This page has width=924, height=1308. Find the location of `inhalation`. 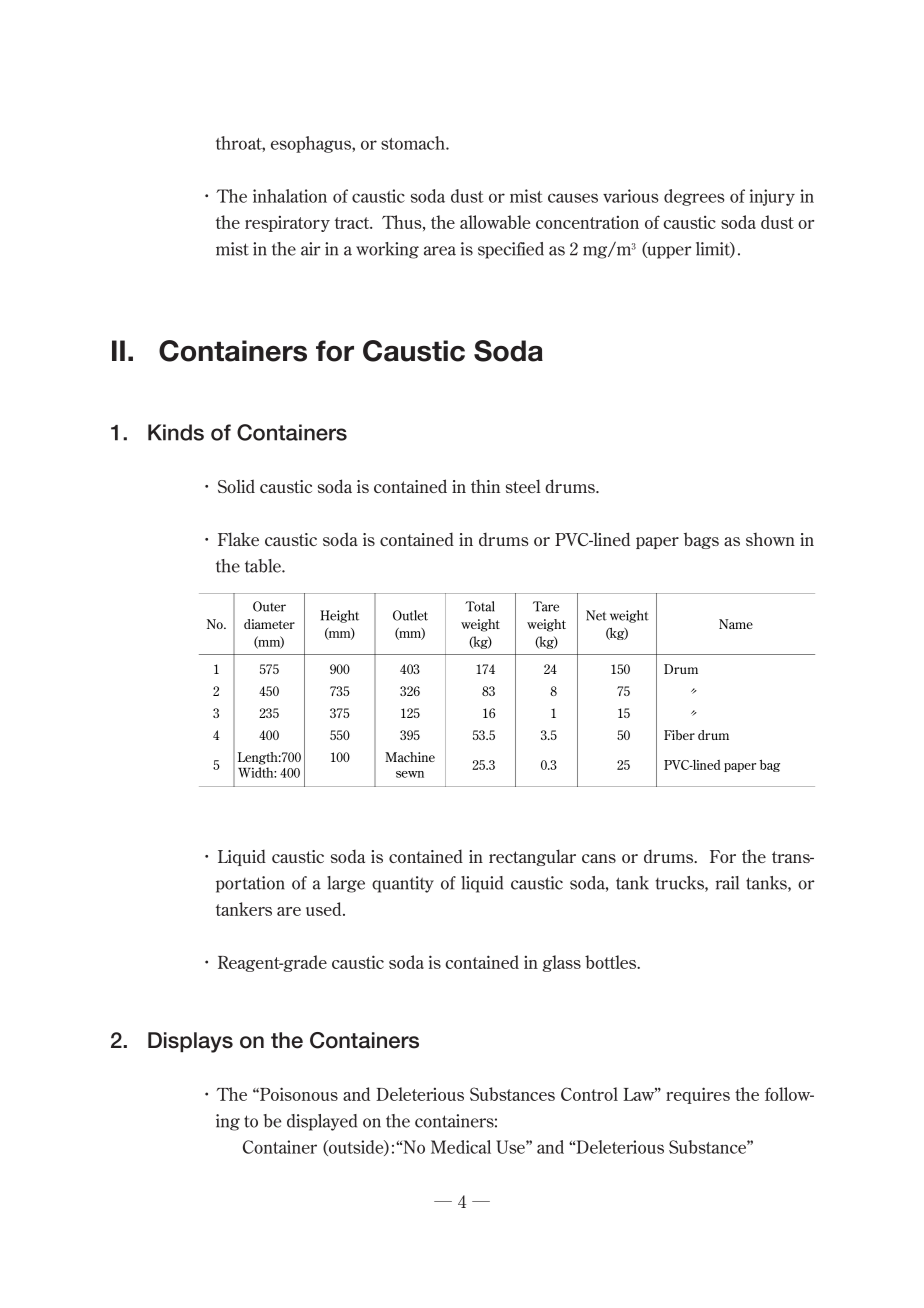

inhalation is located at coordinates (290, 196).
